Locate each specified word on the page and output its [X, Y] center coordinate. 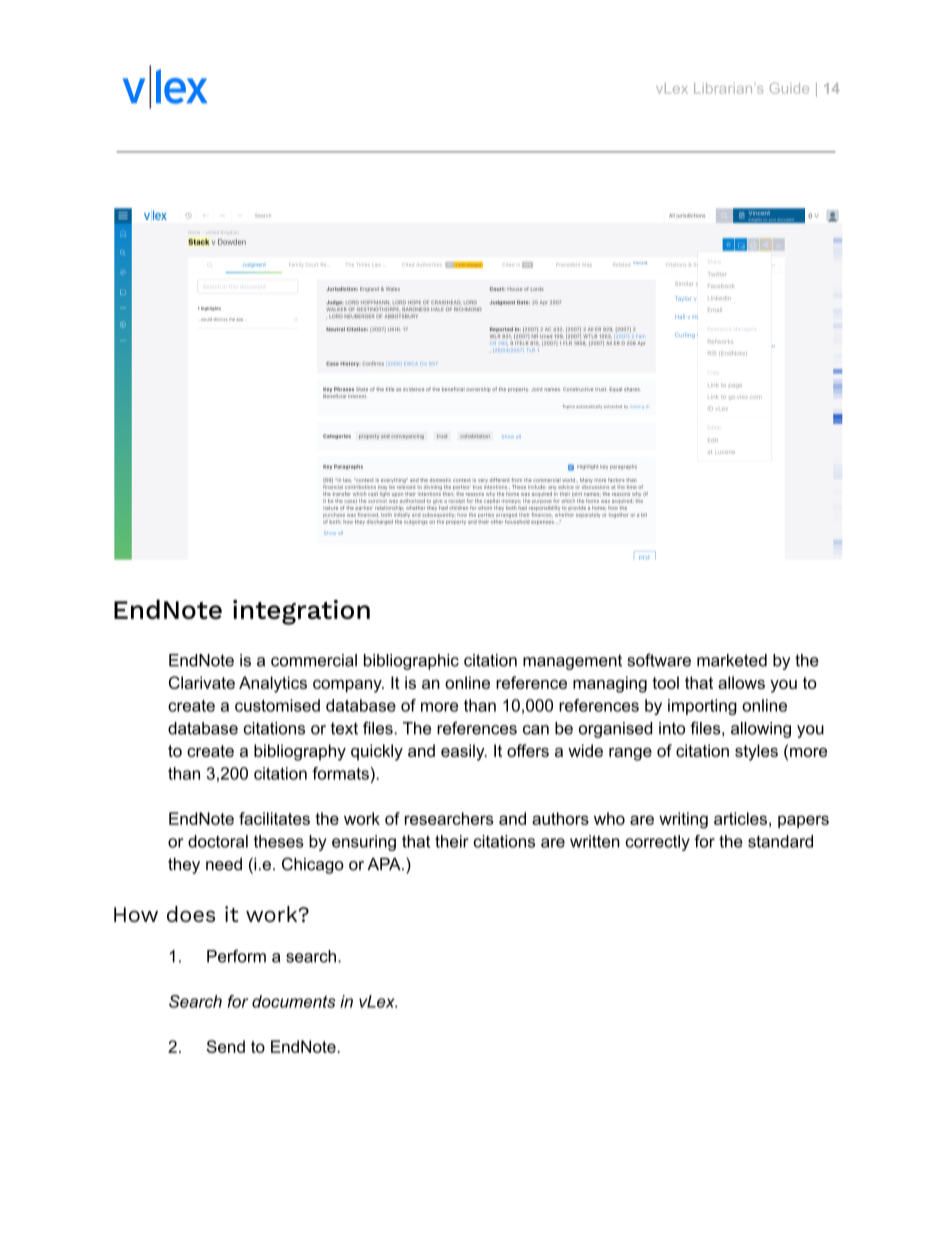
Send [226, 1046]
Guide [789, 88]
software [659, 660]
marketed [732, 660]
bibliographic [411, 662]
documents [294, 1001]
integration [301, 612]
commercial [314, 660]
